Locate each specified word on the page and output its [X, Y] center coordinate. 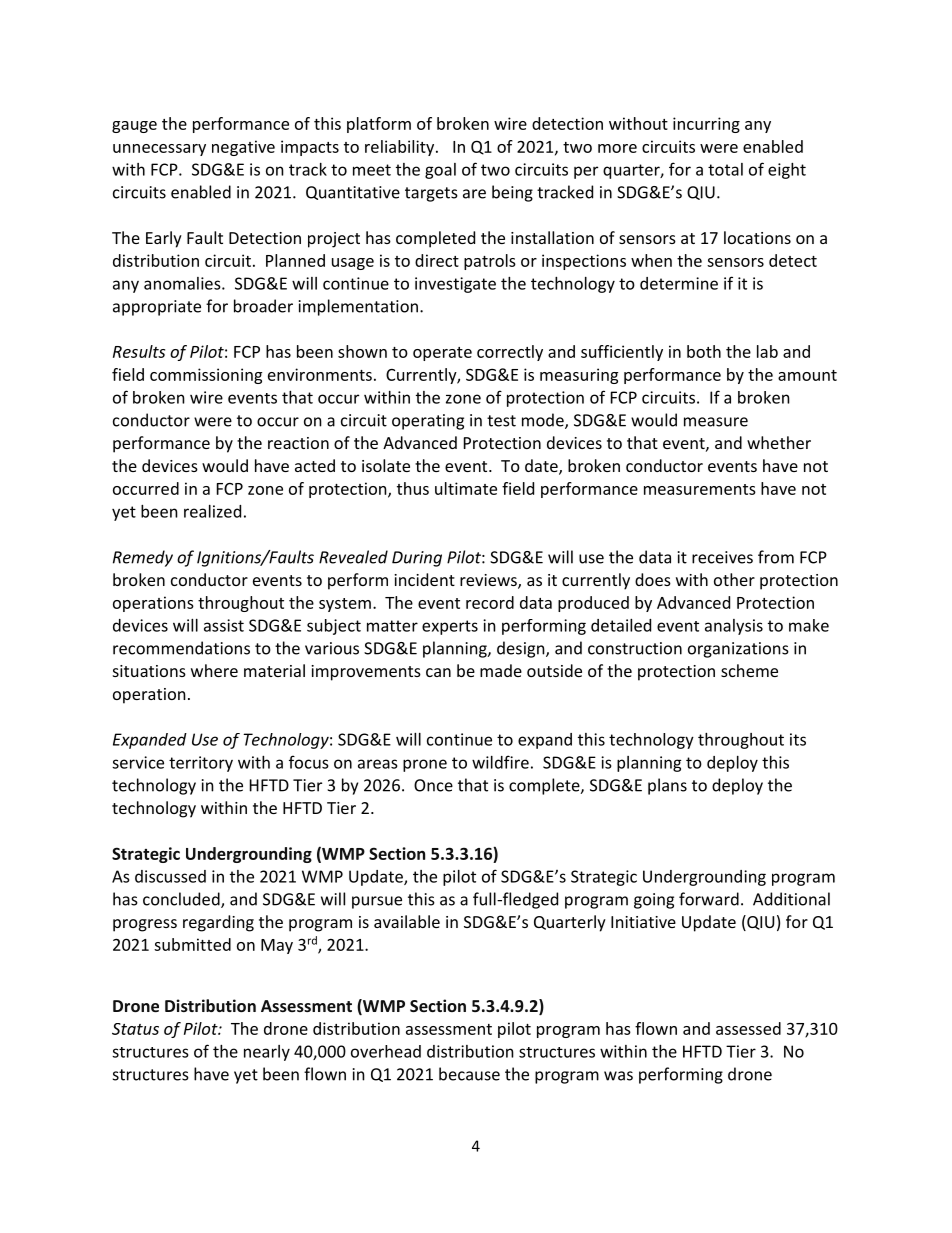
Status [135, 1029]
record [490, 602]
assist [224, 625]
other [734, 579]
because [469, 1074]
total [725, 169]
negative [243, 148]
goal [440, 171]
